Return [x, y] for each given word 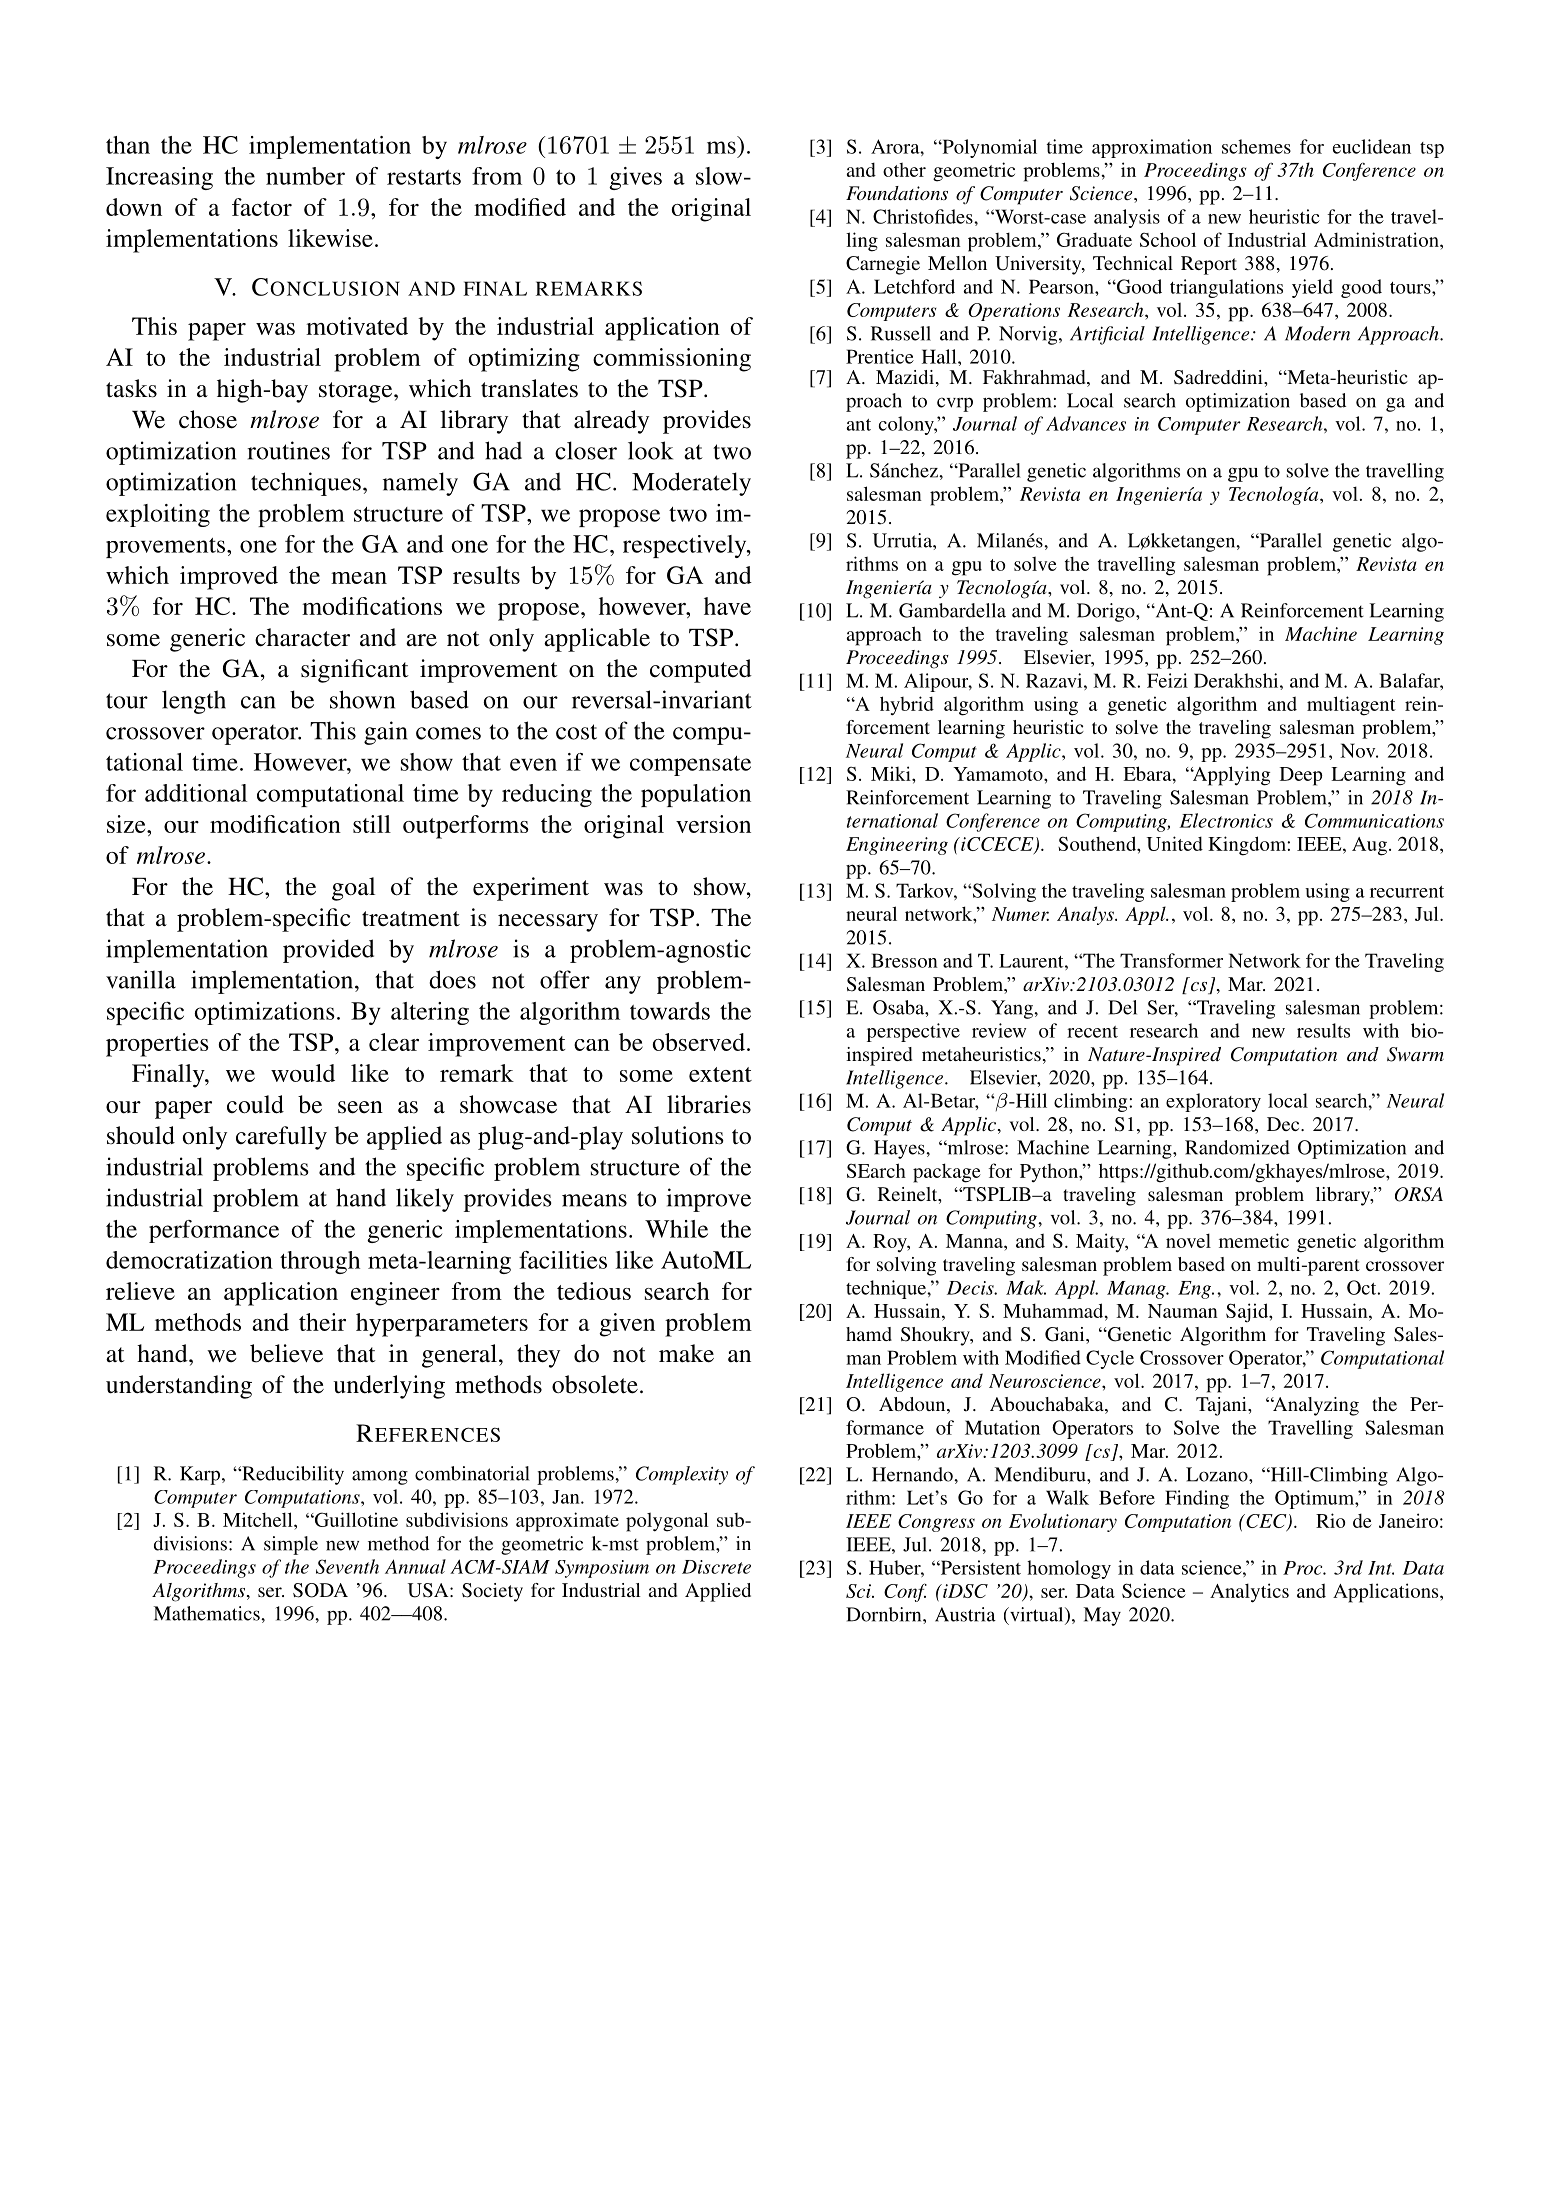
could [255, 1104]
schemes [1256, 146]
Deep [1301, 776]
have [727, 606]
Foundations [897, 193]
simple [291, 1545]
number [305, 176]
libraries [709, 1104]
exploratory [1213, 1102]
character [302, 637]
